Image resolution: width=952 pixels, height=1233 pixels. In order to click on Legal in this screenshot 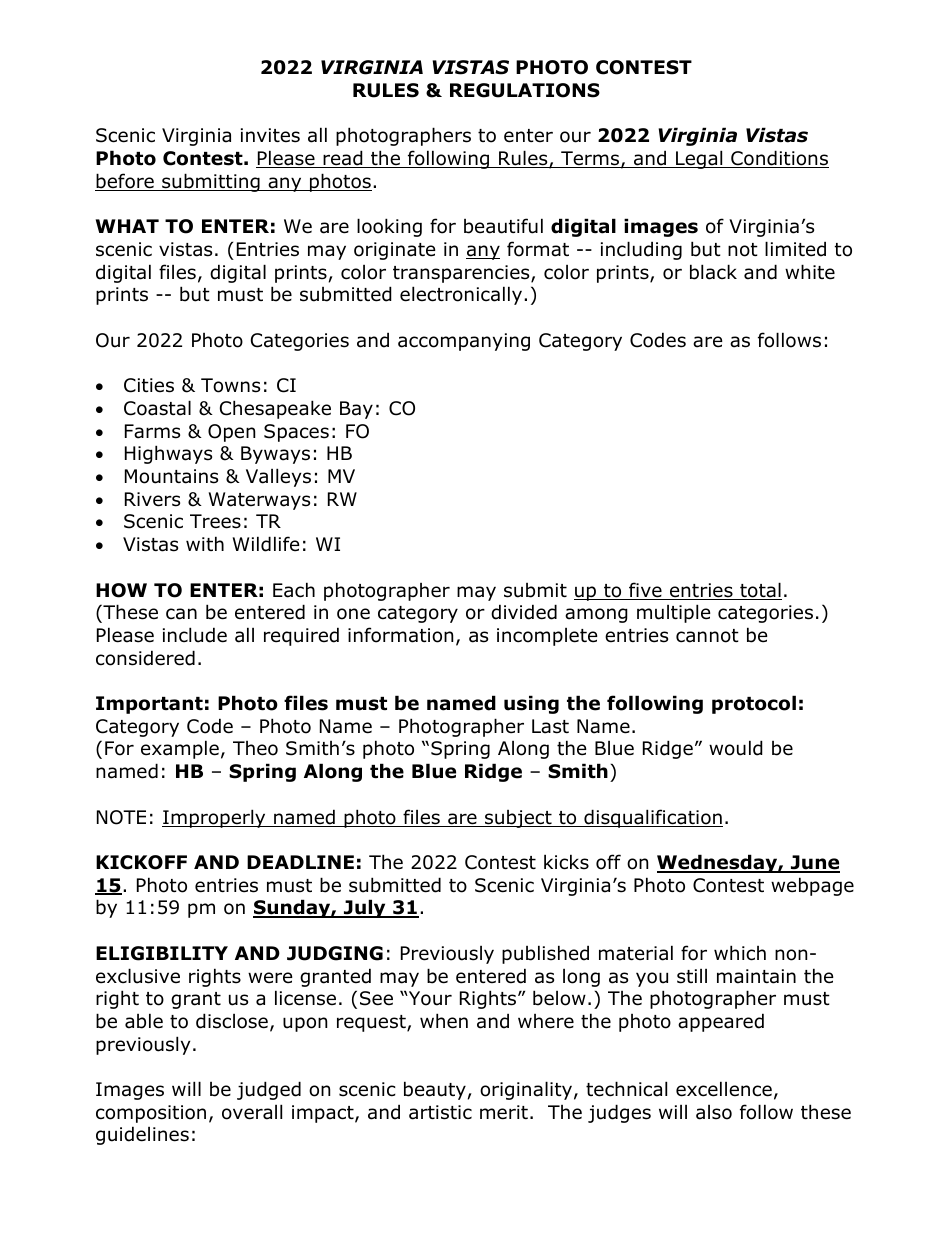, I will do `click(699, 159)`.
